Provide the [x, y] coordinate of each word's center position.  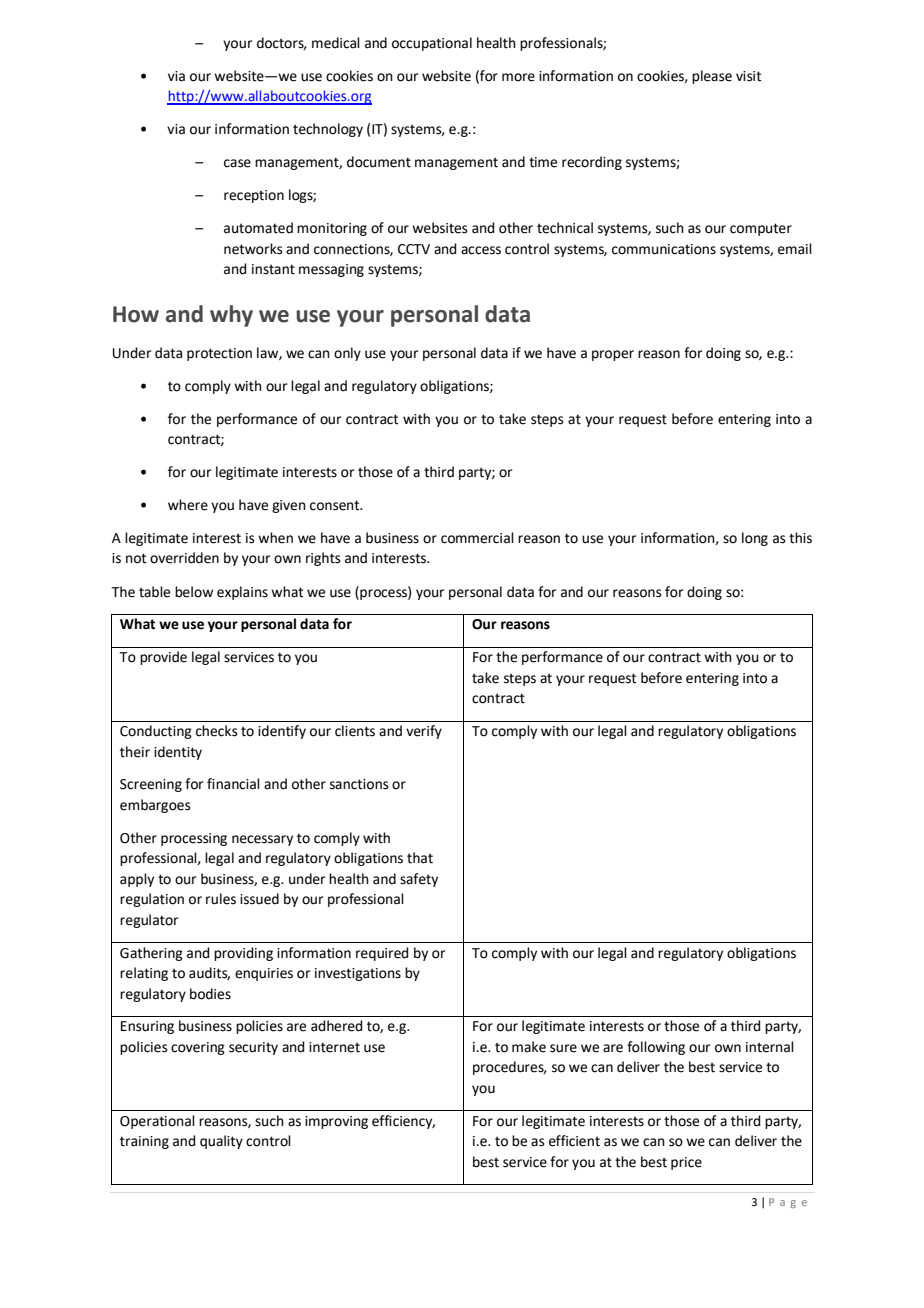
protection [219, 354]
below [194, 592]
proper [613, 355]
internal [770, 1047]
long [755, 539]
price [686, 1163]
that [420, 858]
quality [221, 1142]
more [518, 77]
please [712, 77]
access [481, 250]
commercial [477, 538]
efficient [574, 1141]
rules [221, 899]
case [237, 163]
